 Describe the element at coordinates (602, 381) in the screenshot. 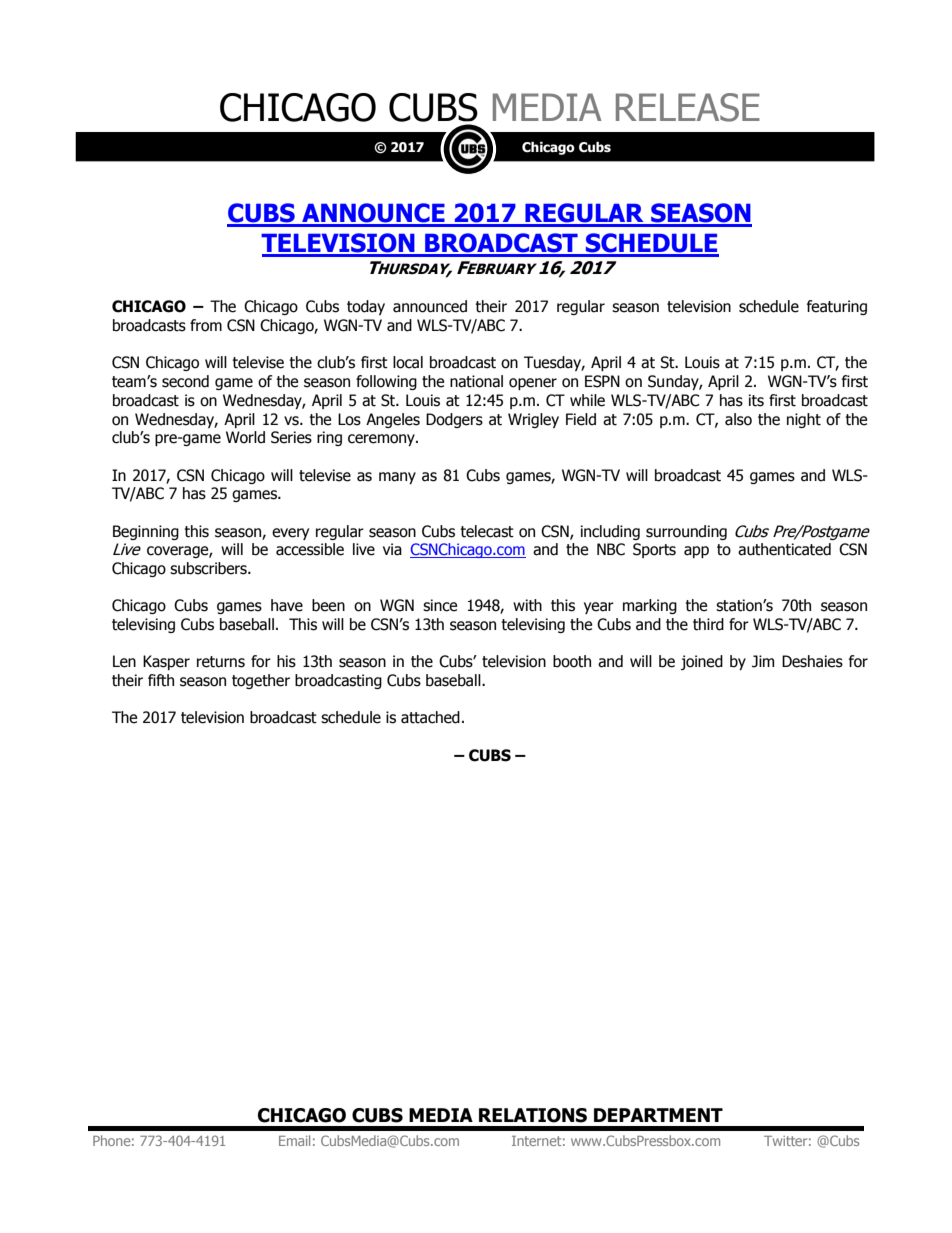

I see `ESPN` at that location.
